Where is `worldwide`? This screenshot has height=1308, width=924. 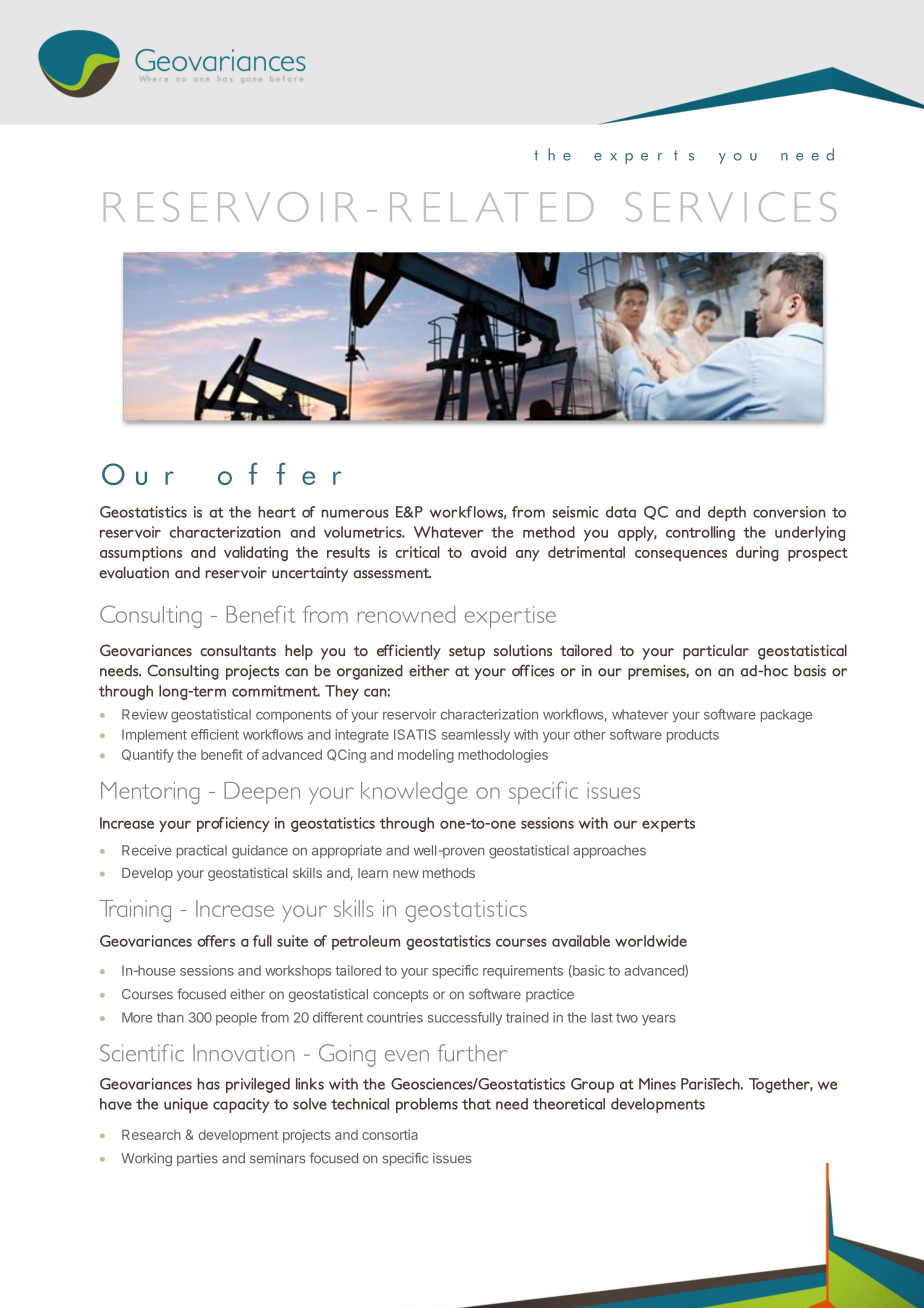
worldwide is located at coordinates (651, 941).
